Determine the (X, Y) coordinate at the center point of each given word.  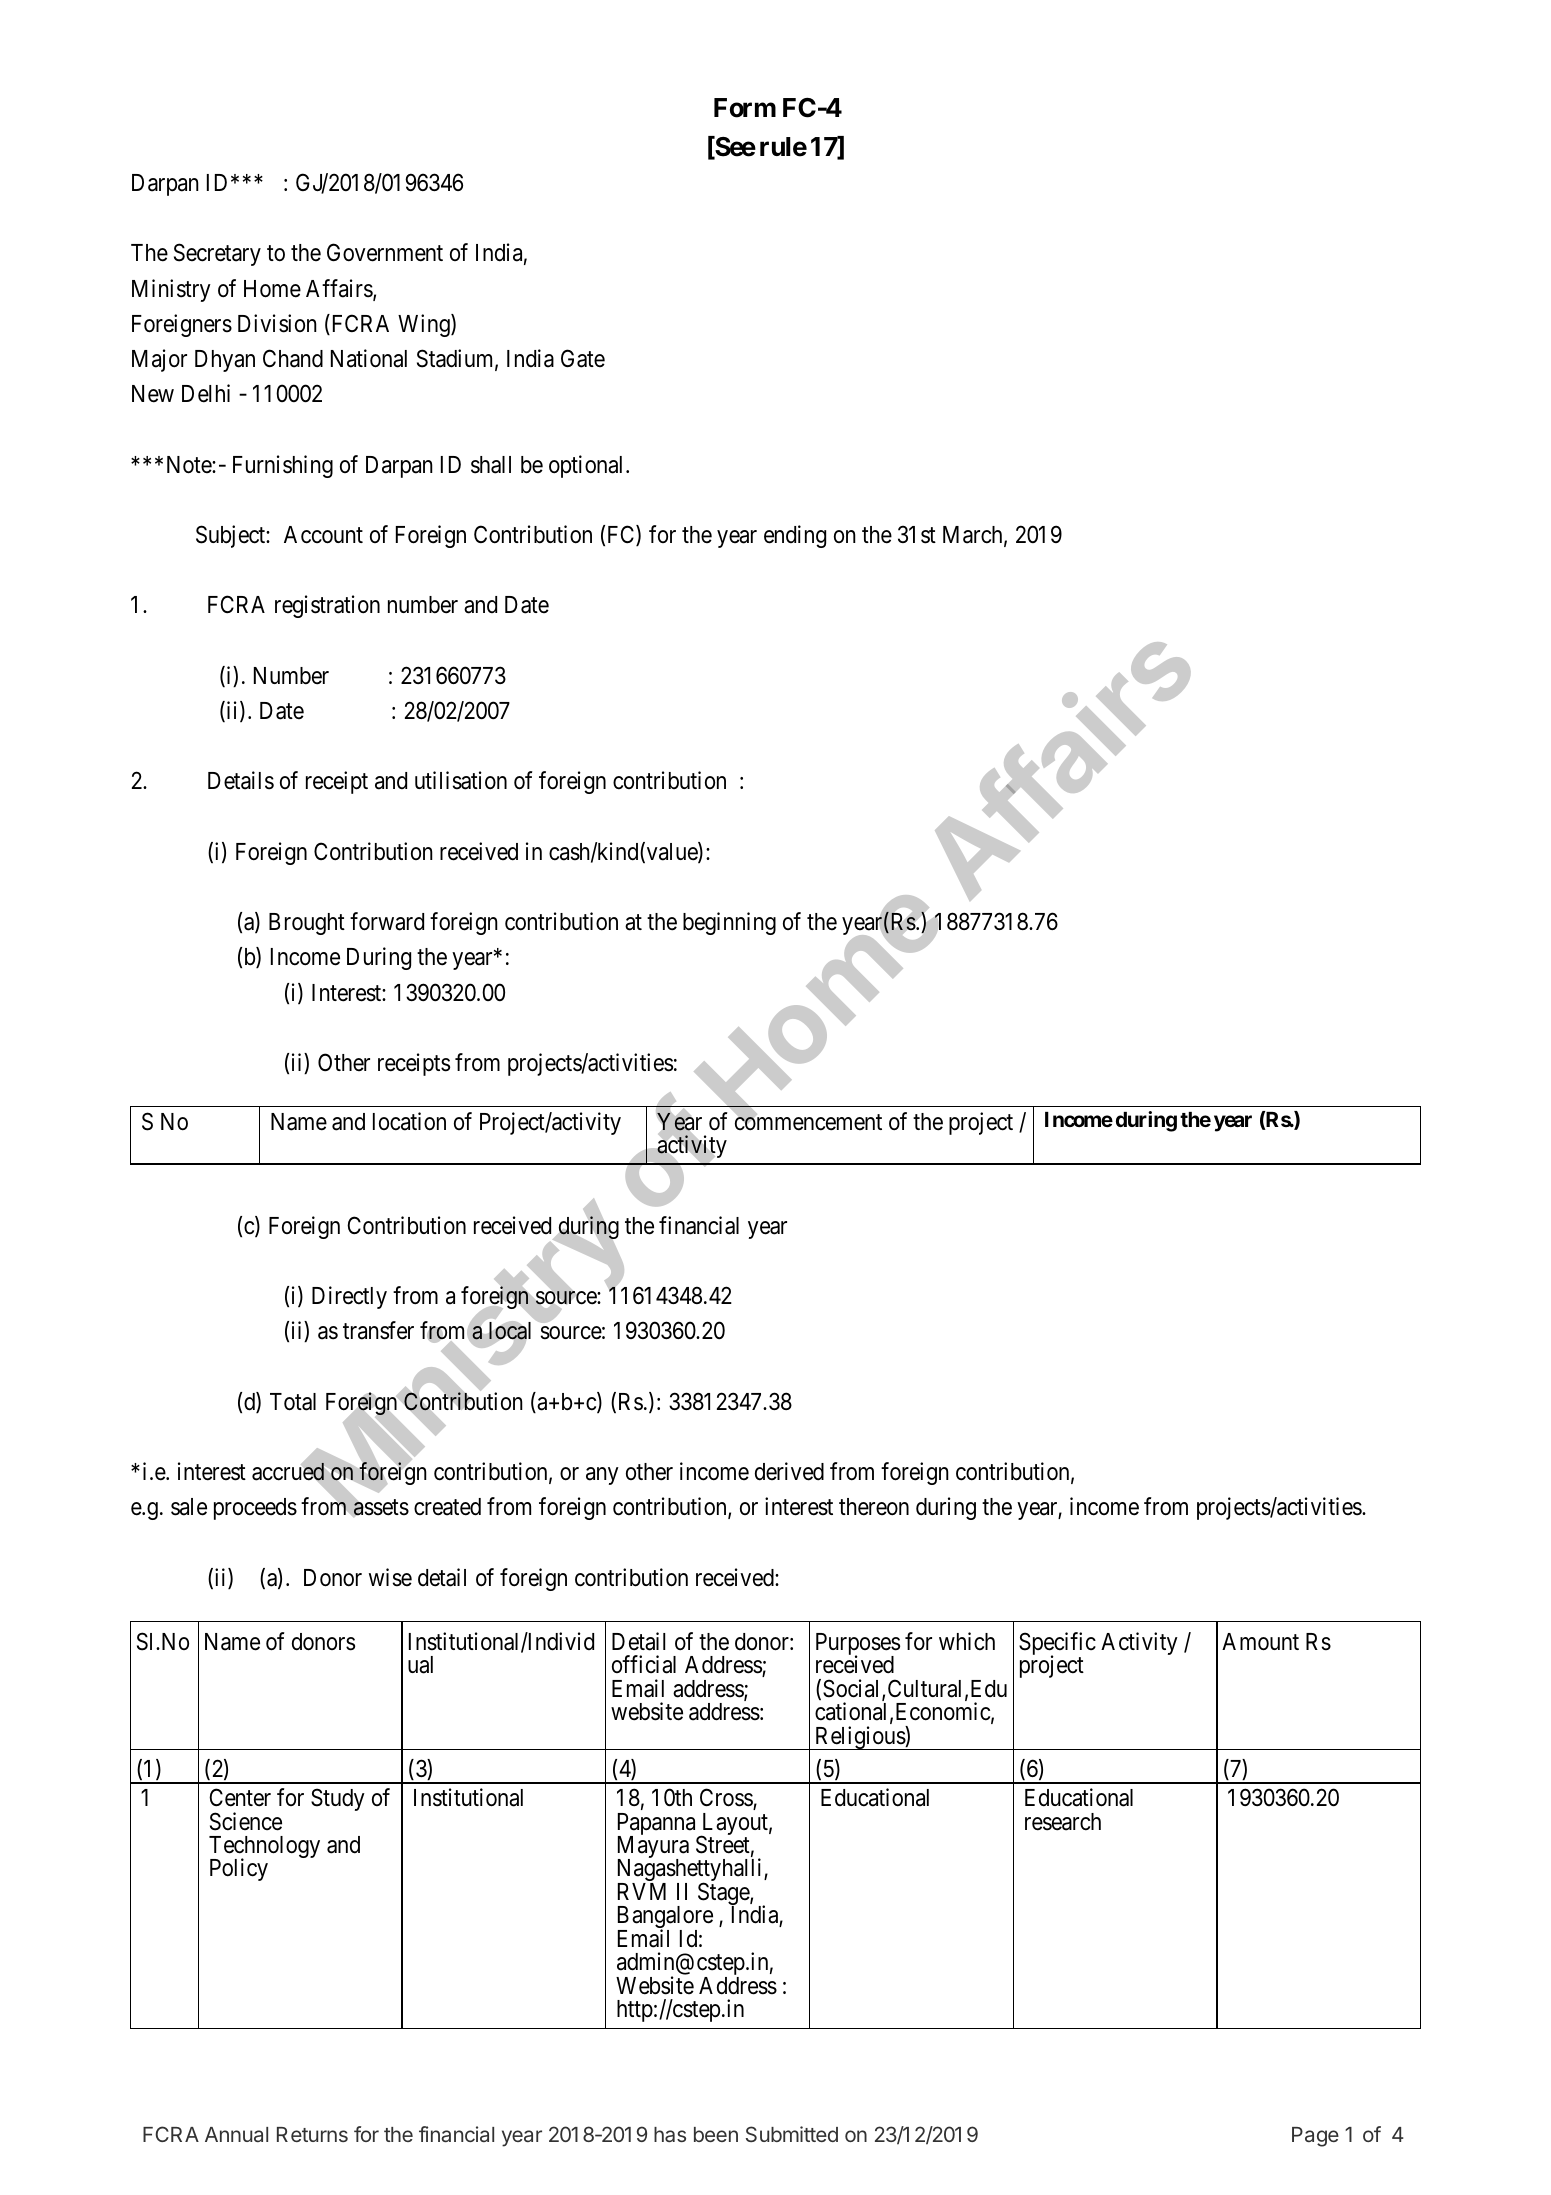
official (644, 1664)
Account (323, 535)
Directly (349, 1297)
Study (338, 1799)
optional (588, 466)
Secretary (217, 255)
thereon (874, 1507)
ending (795, 536)
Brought (307, 924)
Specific (1057, 1645)
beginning (729, 923)
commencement (808, 1122)
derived (789, 1471)
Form (745, 108)
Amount (1260, 1642)
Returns (312, 2134)
